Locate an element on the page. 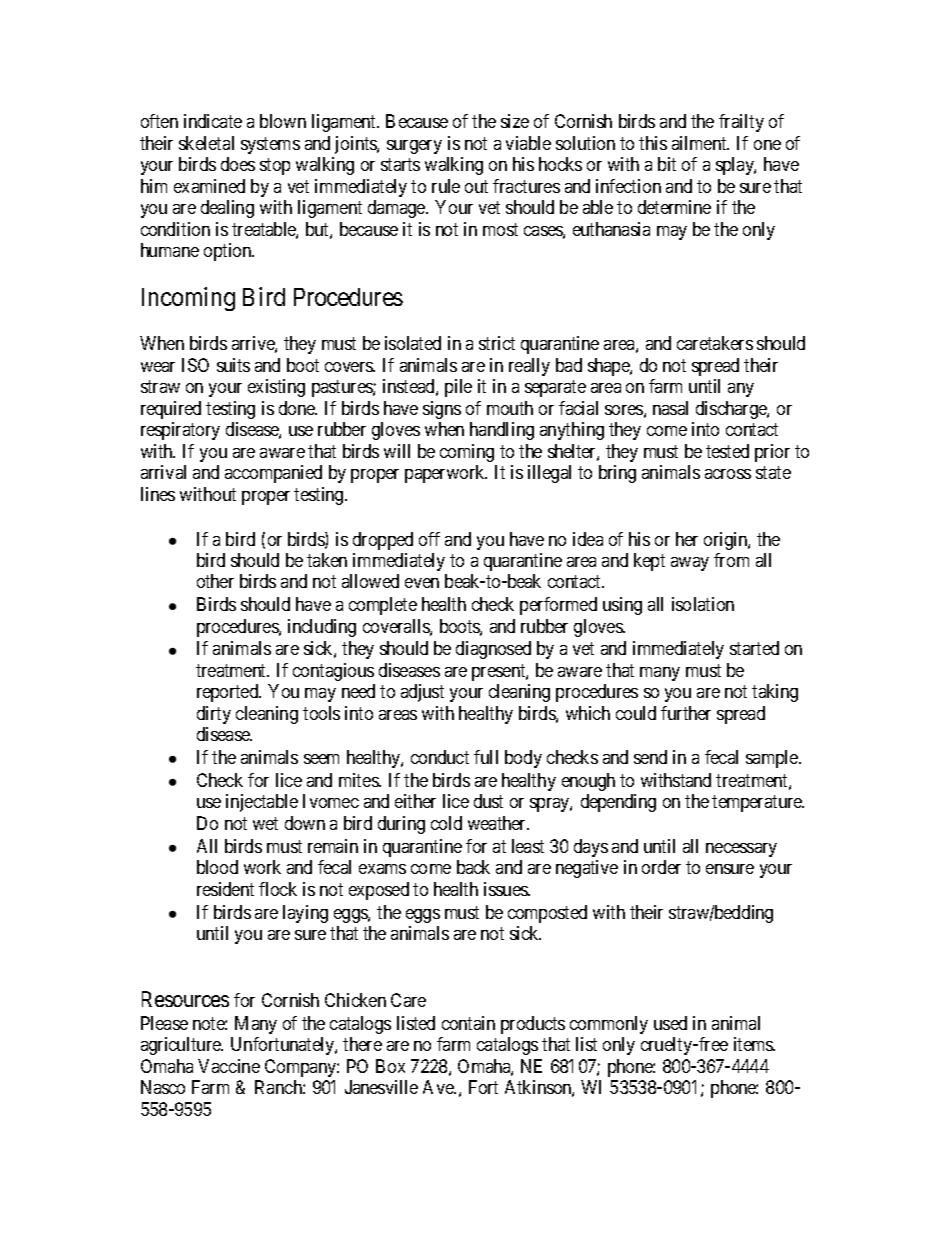 The width and height of the page is (952, 1233). Vaccine is located at coordinates (229, 1066).
